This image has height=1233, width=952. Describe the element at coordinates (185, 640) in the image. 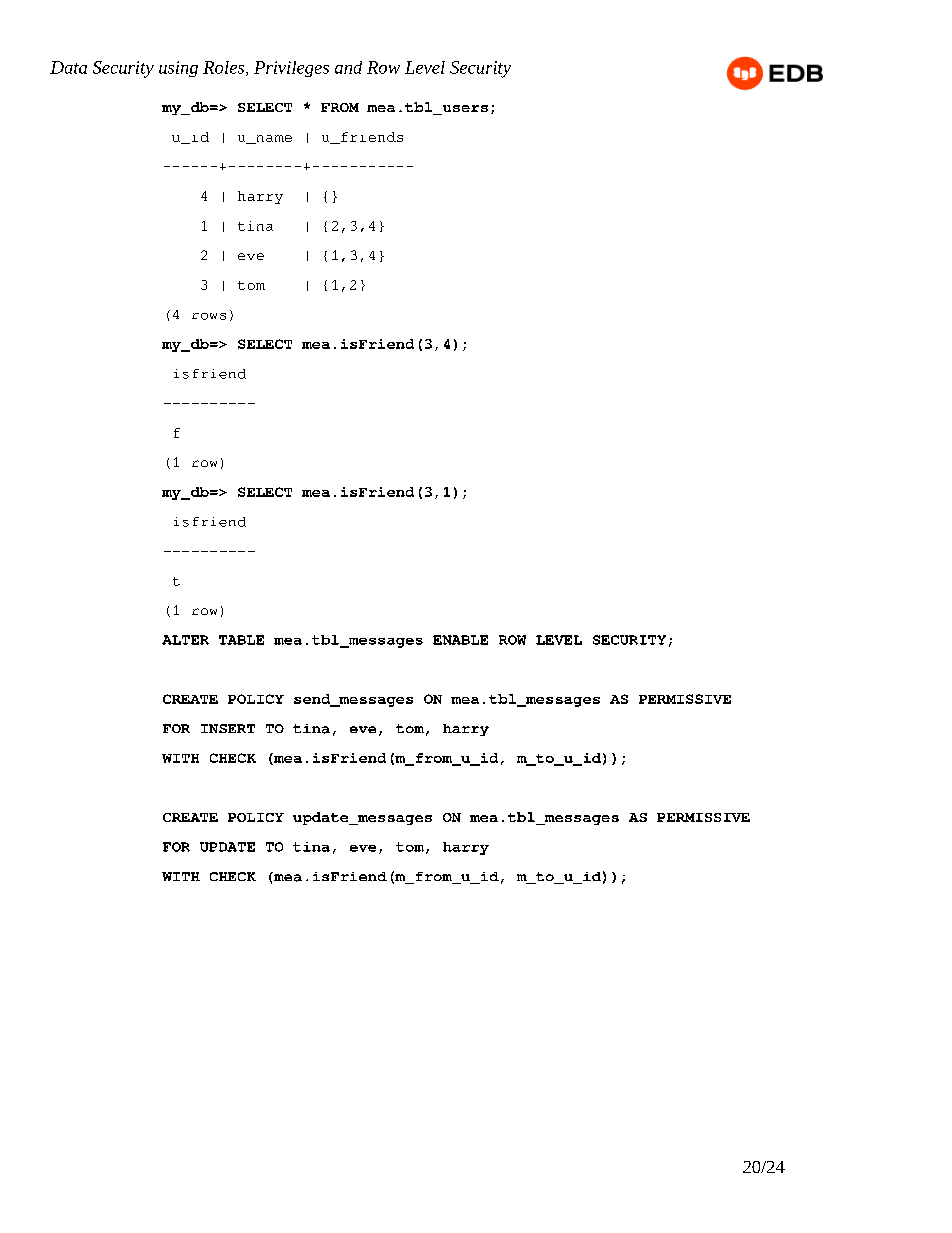

I see `ALTER` at that location.
